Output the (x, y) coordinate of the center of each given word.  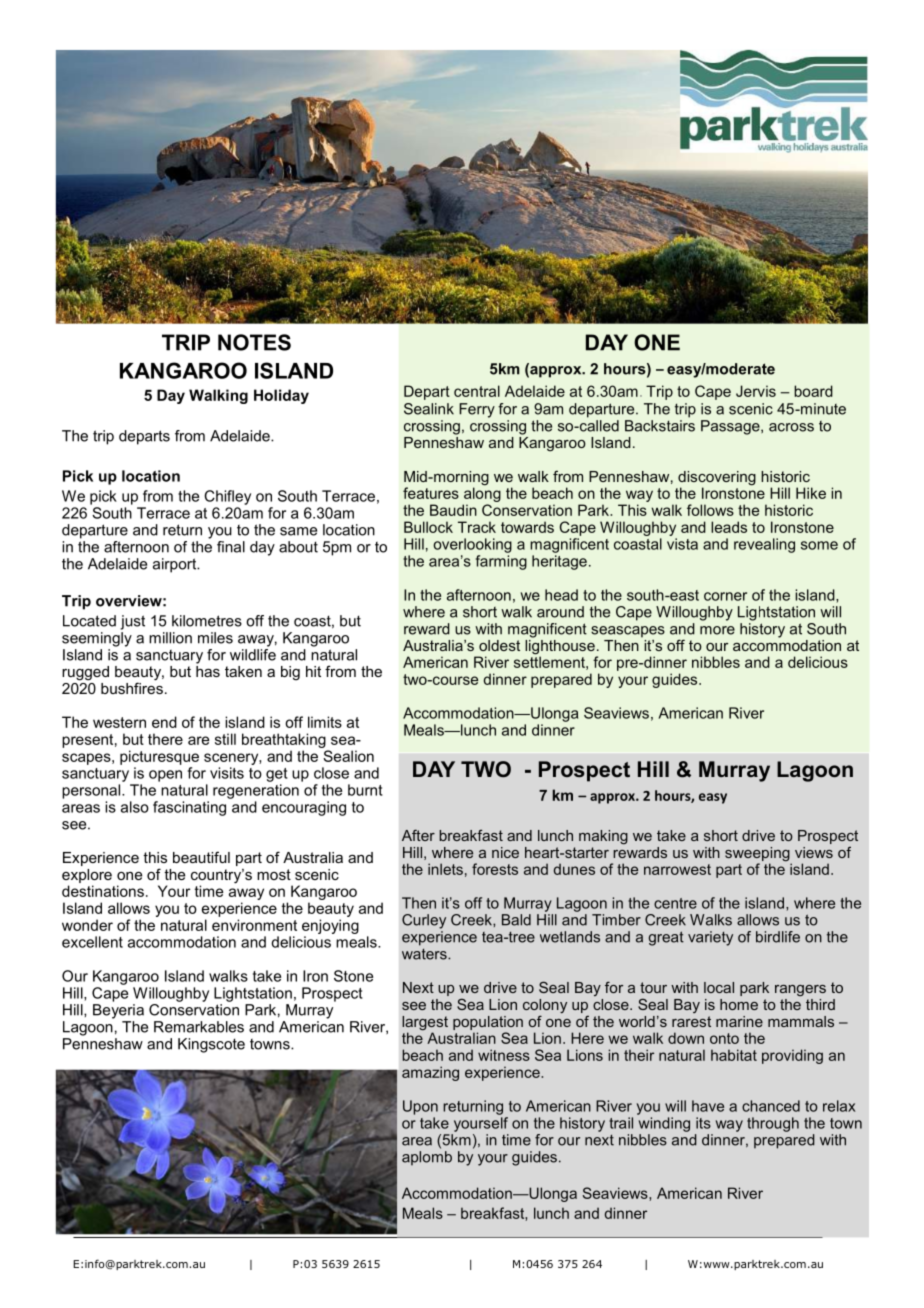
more (717, 630)
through (773, 1124)
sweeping (758, 855)
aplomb (427, 1157)
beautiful (201, 857)
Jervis (756, 391)
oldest (499, 645)
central (477, 391)
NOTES (254, 342)
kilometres (207, 621)
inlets (445, 869)
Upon (420, 1107)
